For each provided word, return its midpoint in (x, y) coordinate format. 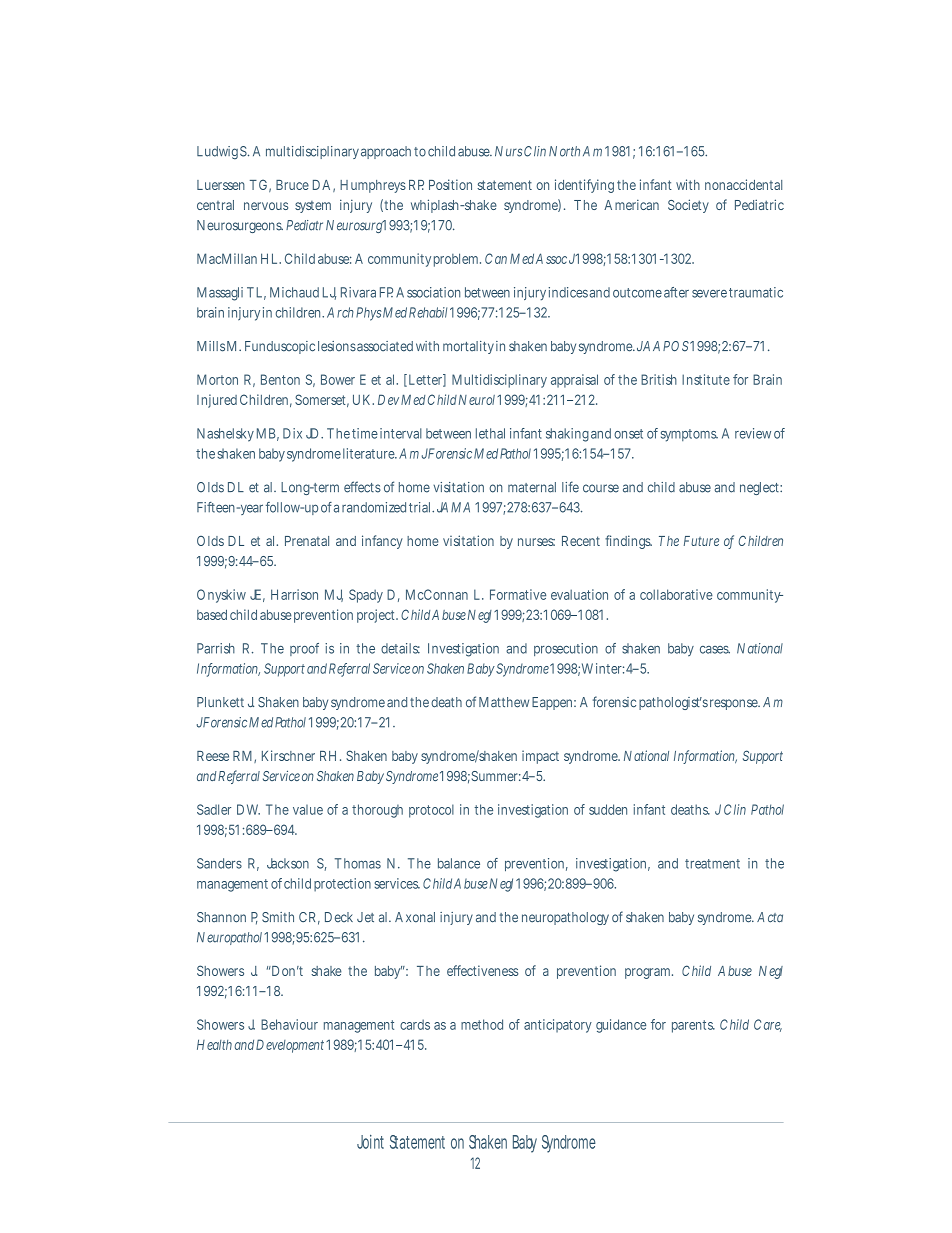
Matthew (504, 702)
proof (304, 649)
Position (450, 184)
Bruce (292, 185)
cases (715, 650)
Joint (370, 1142)
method (482, 1024)
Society (688, 206)
